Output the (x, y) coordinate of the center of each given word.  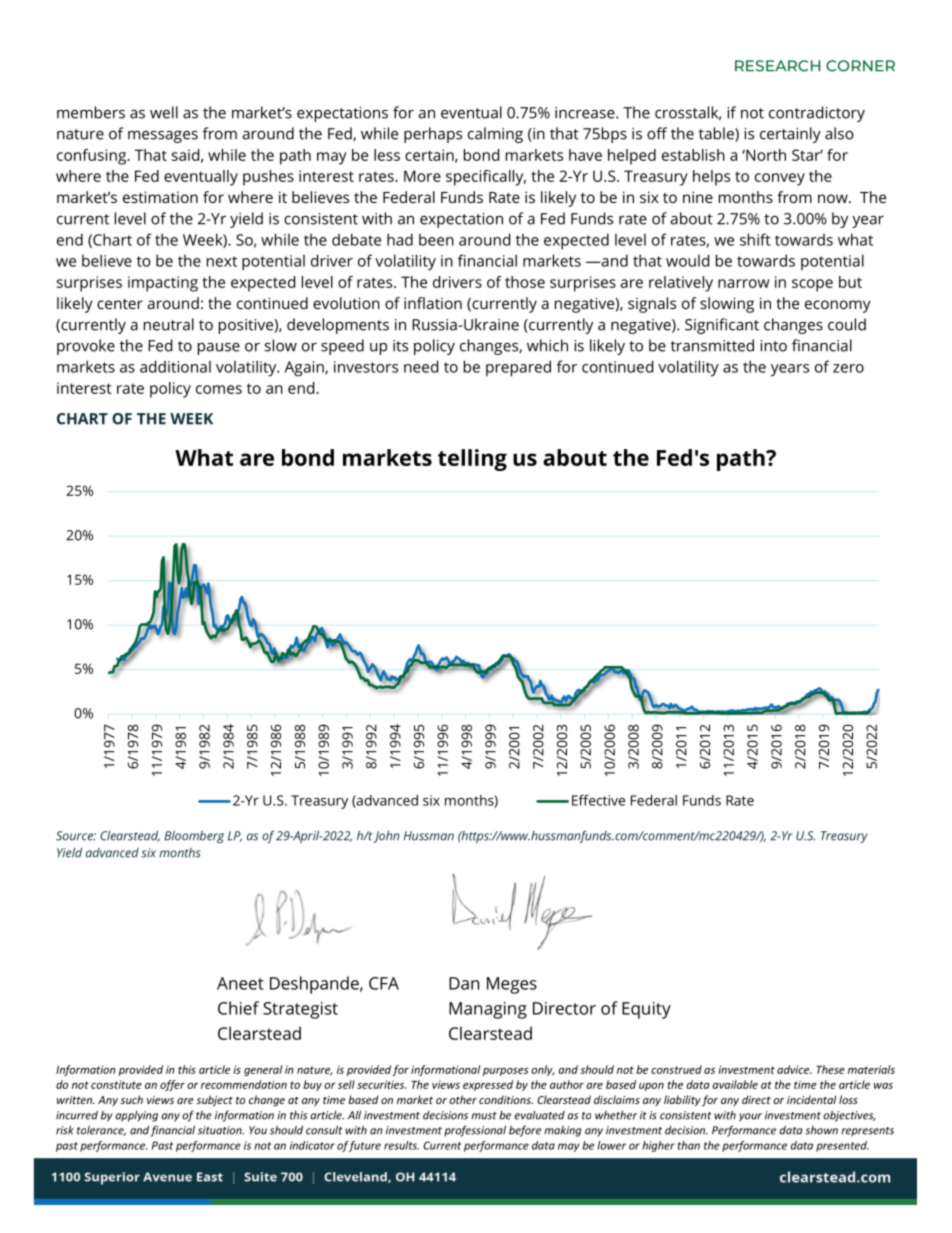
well (164, 112)
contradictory (817, 114)
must (484, 1116)
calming (495, 135)
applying (136, 1116)
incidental (811, 1099)
